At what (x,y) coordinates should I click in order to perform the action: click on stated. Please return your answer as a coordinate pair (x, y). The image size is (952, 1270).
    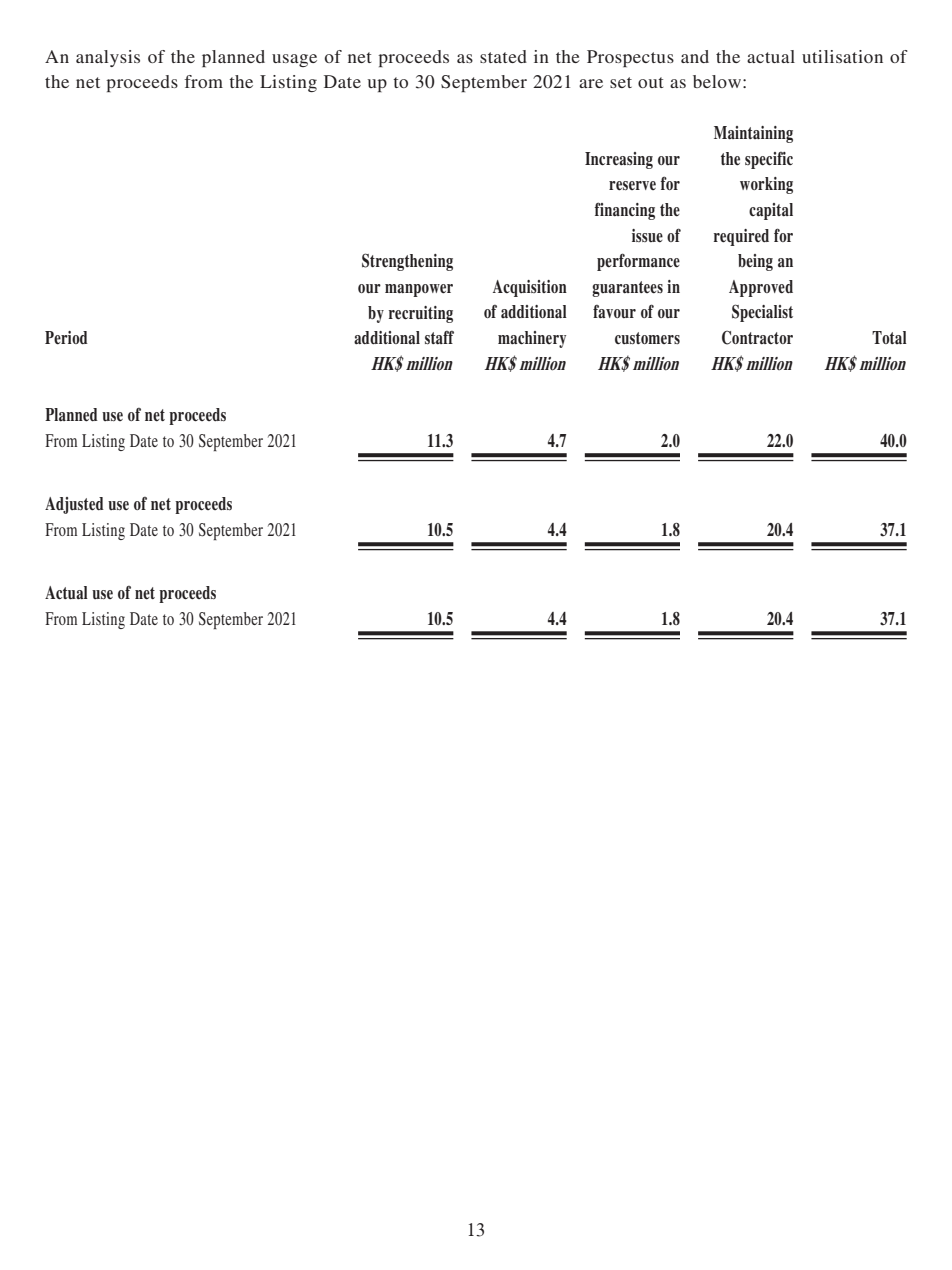
    Looking at the image, I should click on (503, 56).
